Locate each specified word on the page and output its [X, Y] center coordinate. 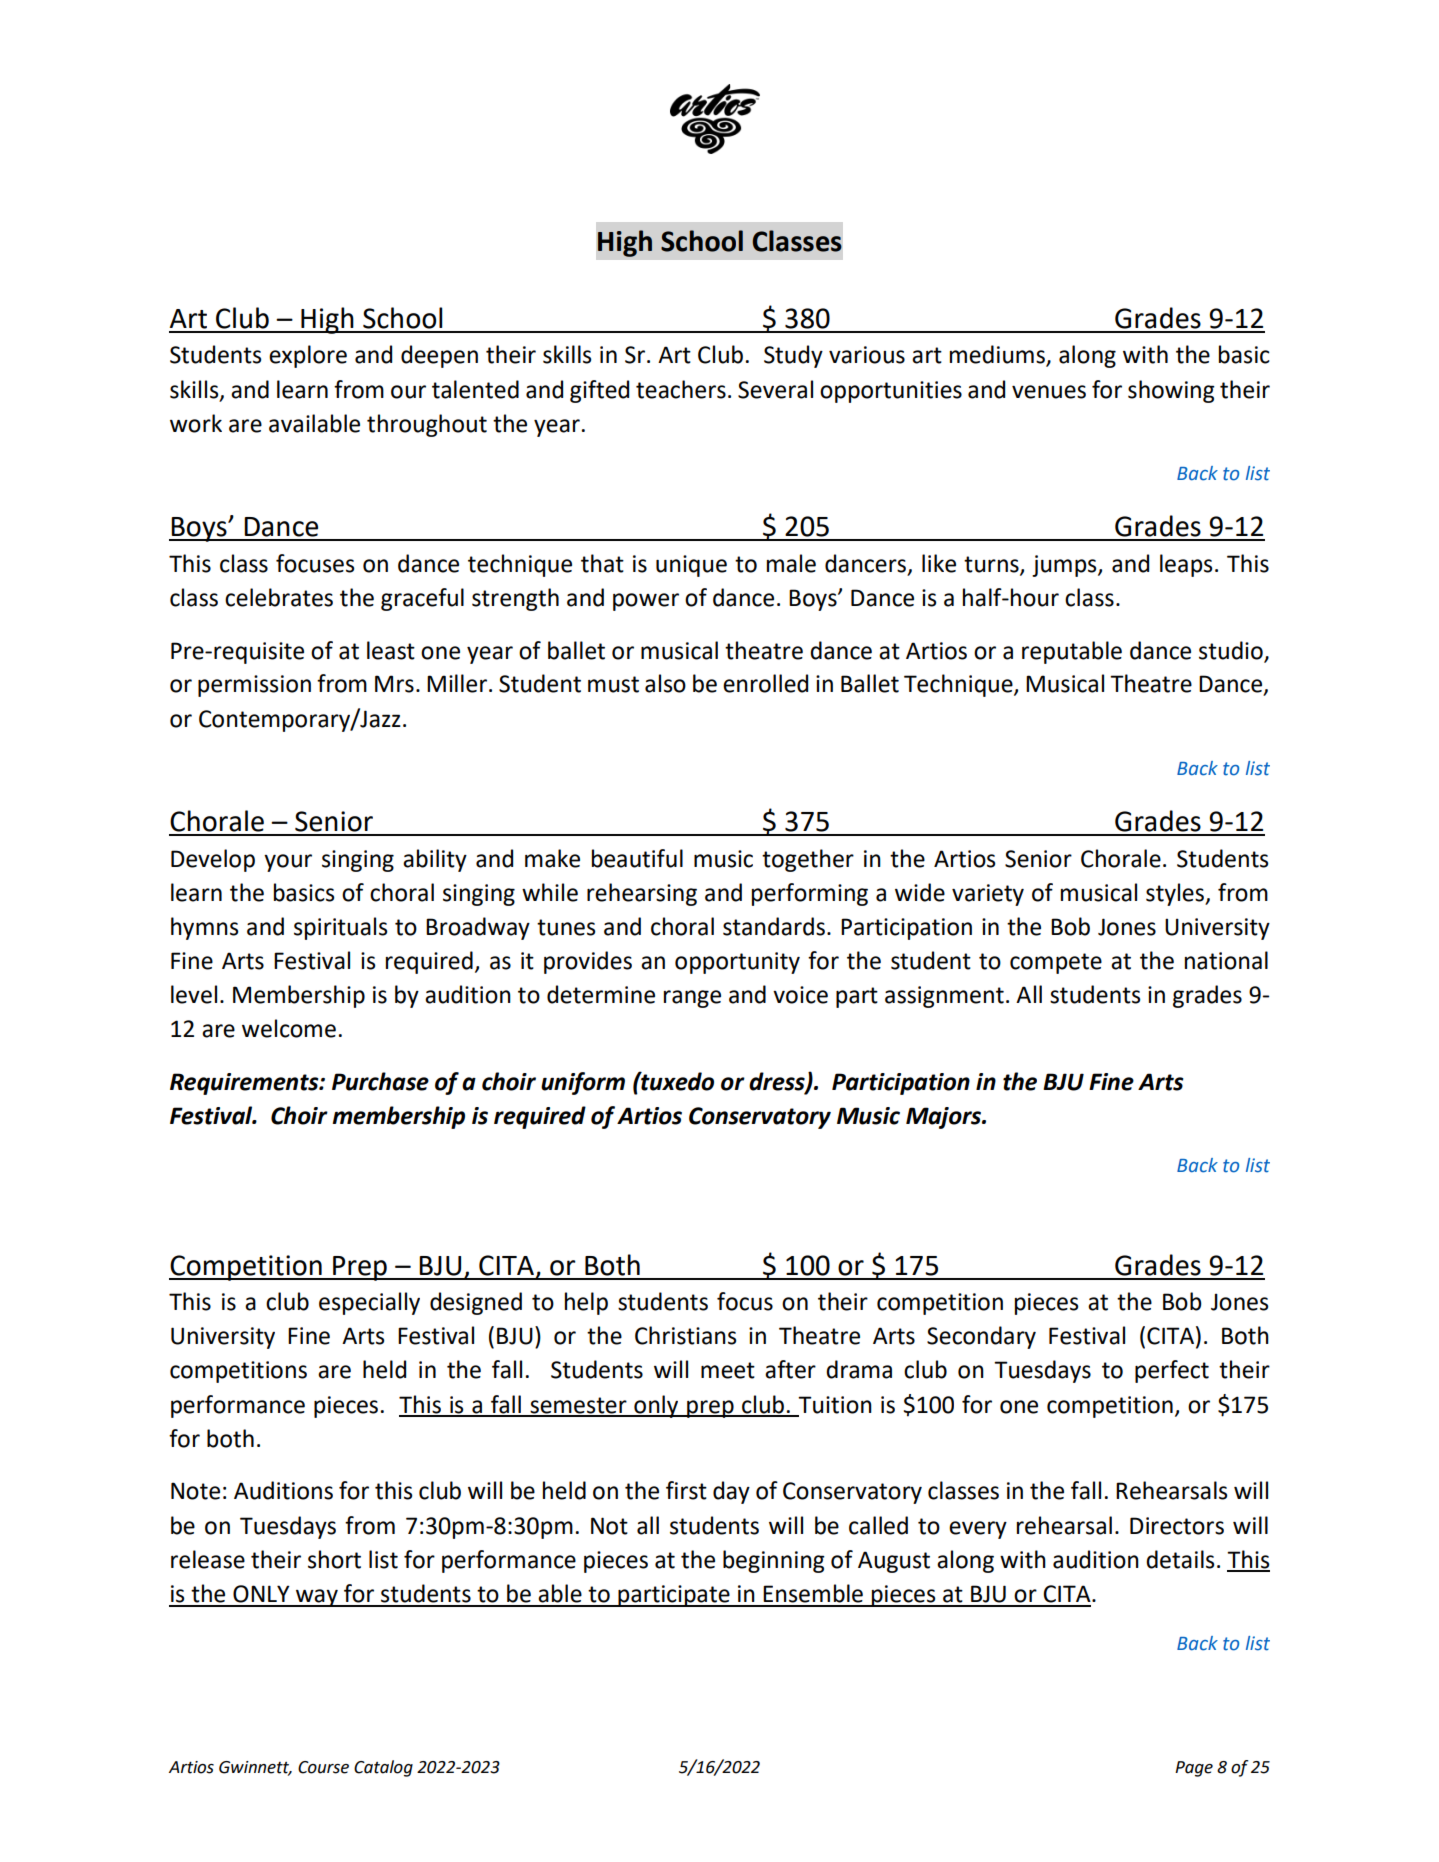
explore [308, 356]
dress [778, 1082]
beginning [774, 1561]
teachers [681, 389]
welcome [289, 1028]
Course [323, 1767]
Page [1194, 1769]
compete [1056, 963]
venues [1049, 392]
